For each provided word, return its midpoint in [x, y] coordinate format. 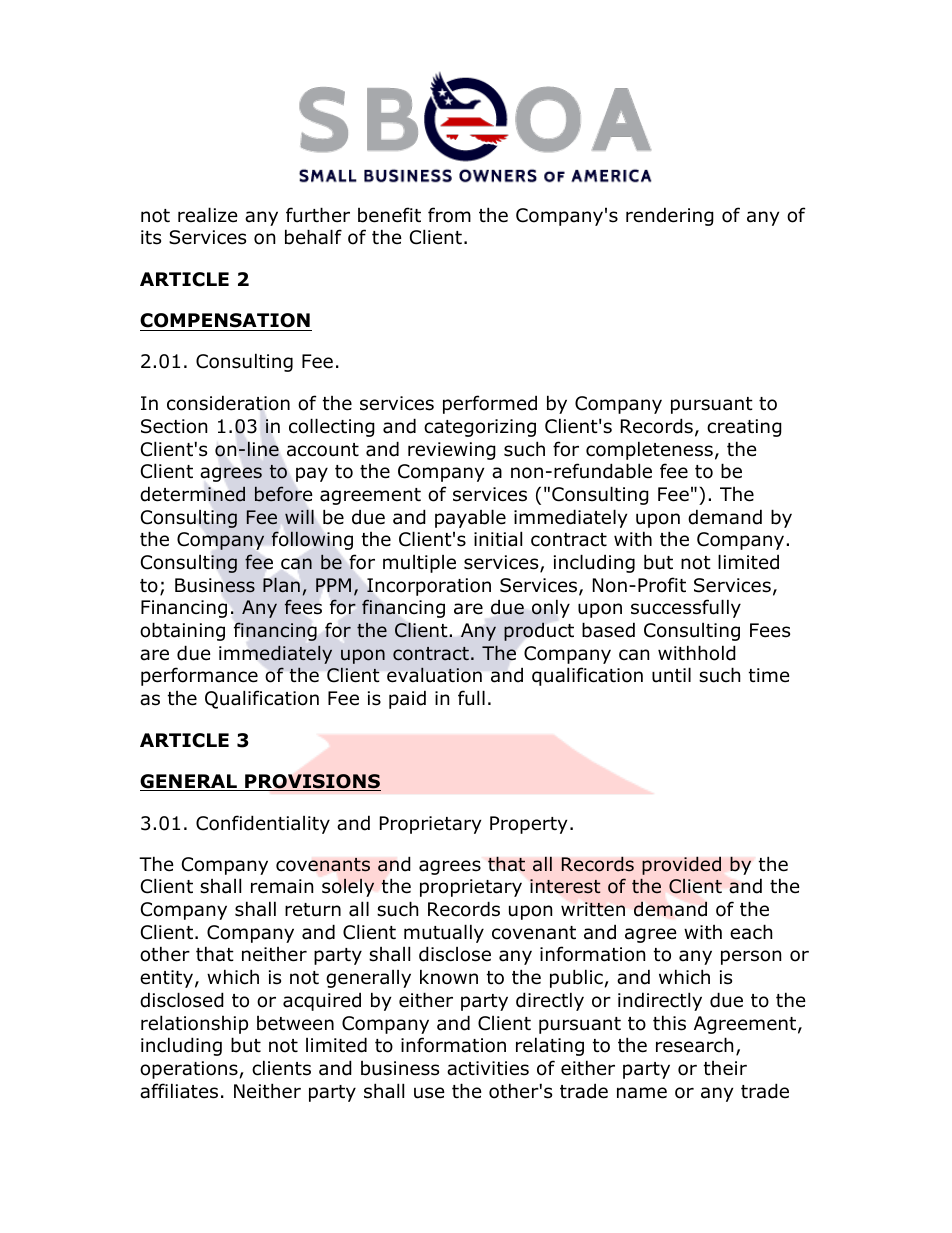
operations [189, 1070]
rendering [670, 216]
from [449, 215]
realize [208, 215]
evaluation [434, 674]
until [671, 675]
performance [199, 676]
